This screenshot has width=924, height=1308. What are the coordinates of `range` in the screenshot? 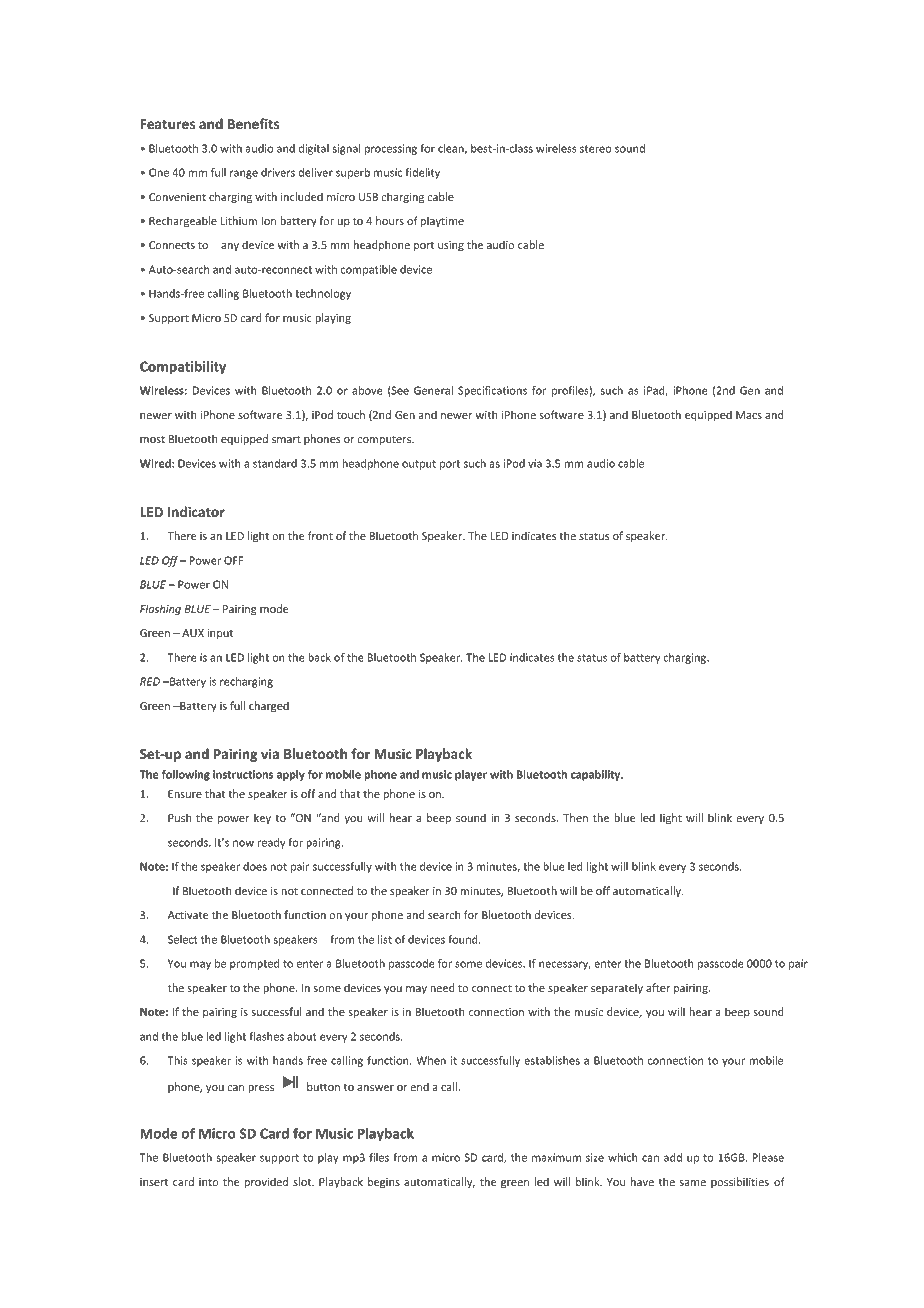 It's located at (244, 174).
